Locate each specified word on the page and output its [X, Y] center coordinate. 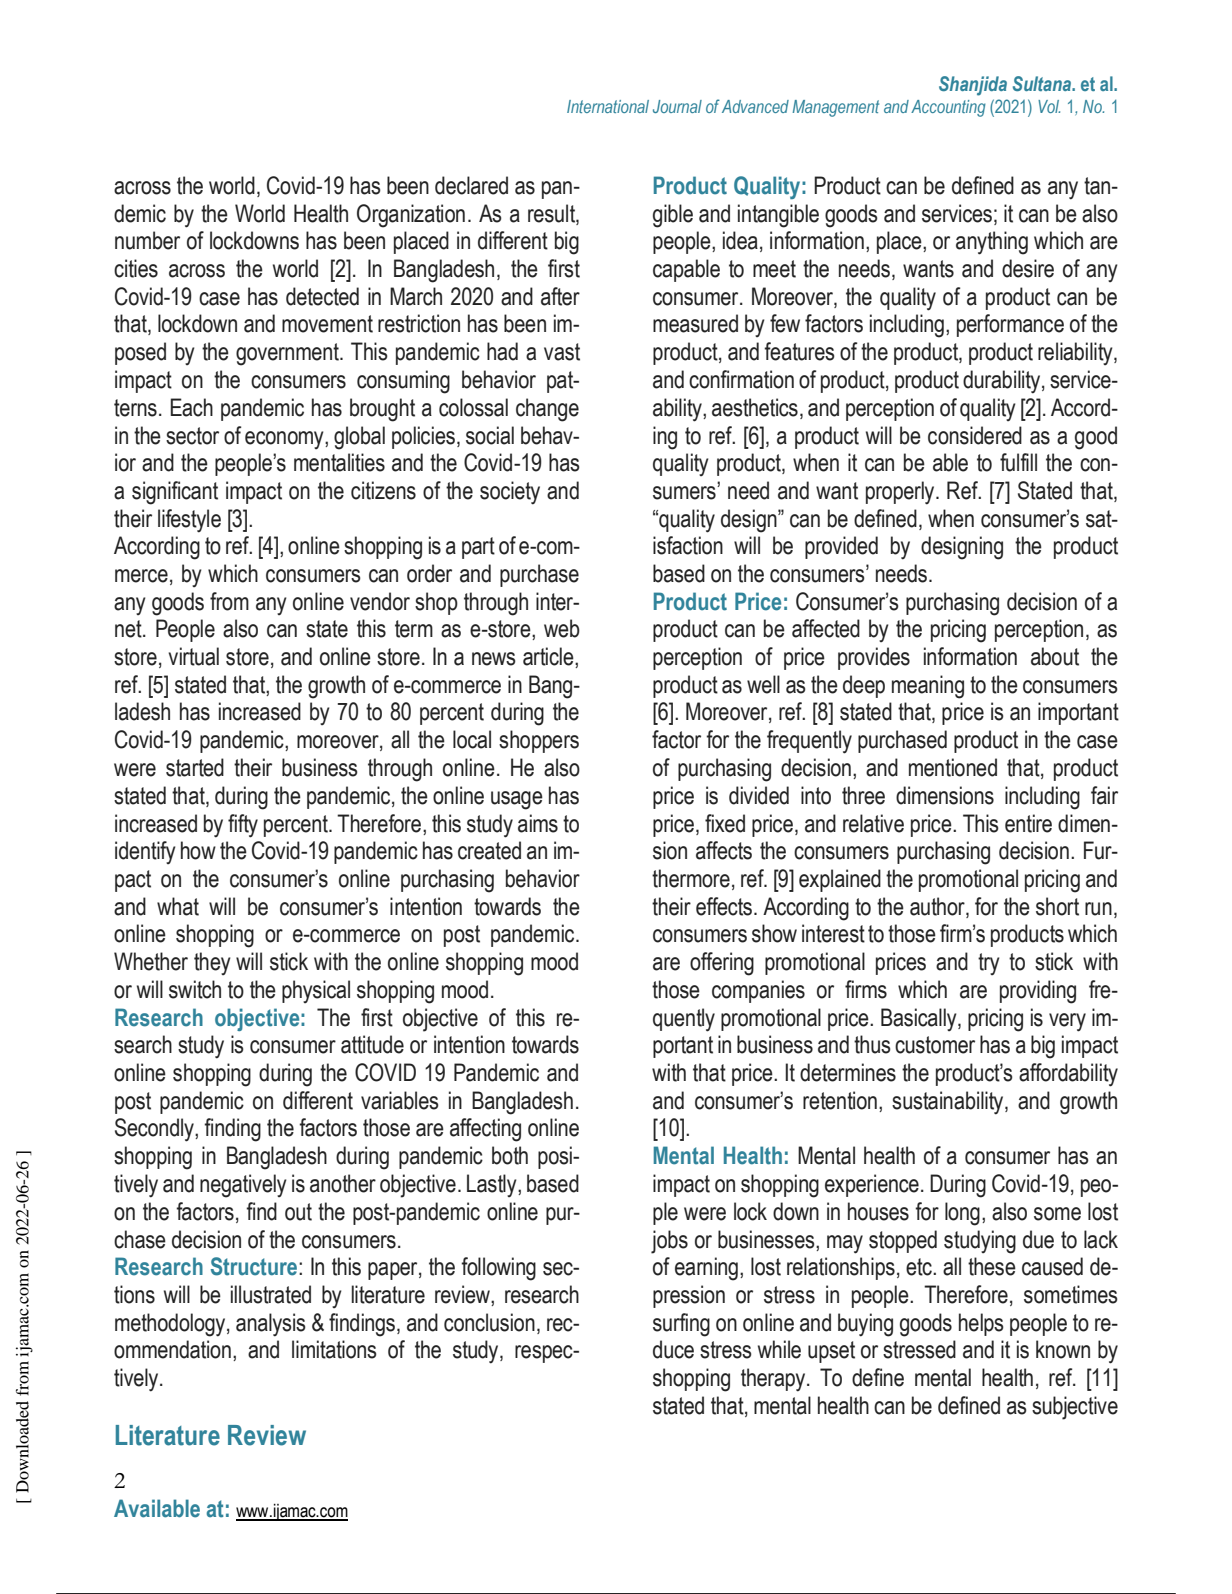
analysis [271, 1325]
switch [195, 989]
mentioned [953, 767]
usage [517, 800]
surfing [681, 1325]
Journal [677, 106]
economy [285, 440]
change [547, 410]
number [147, 240]
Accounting [948, 108]
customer [935, 1045]
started [195, 767]
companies [758, 991]
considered [975, 435]
